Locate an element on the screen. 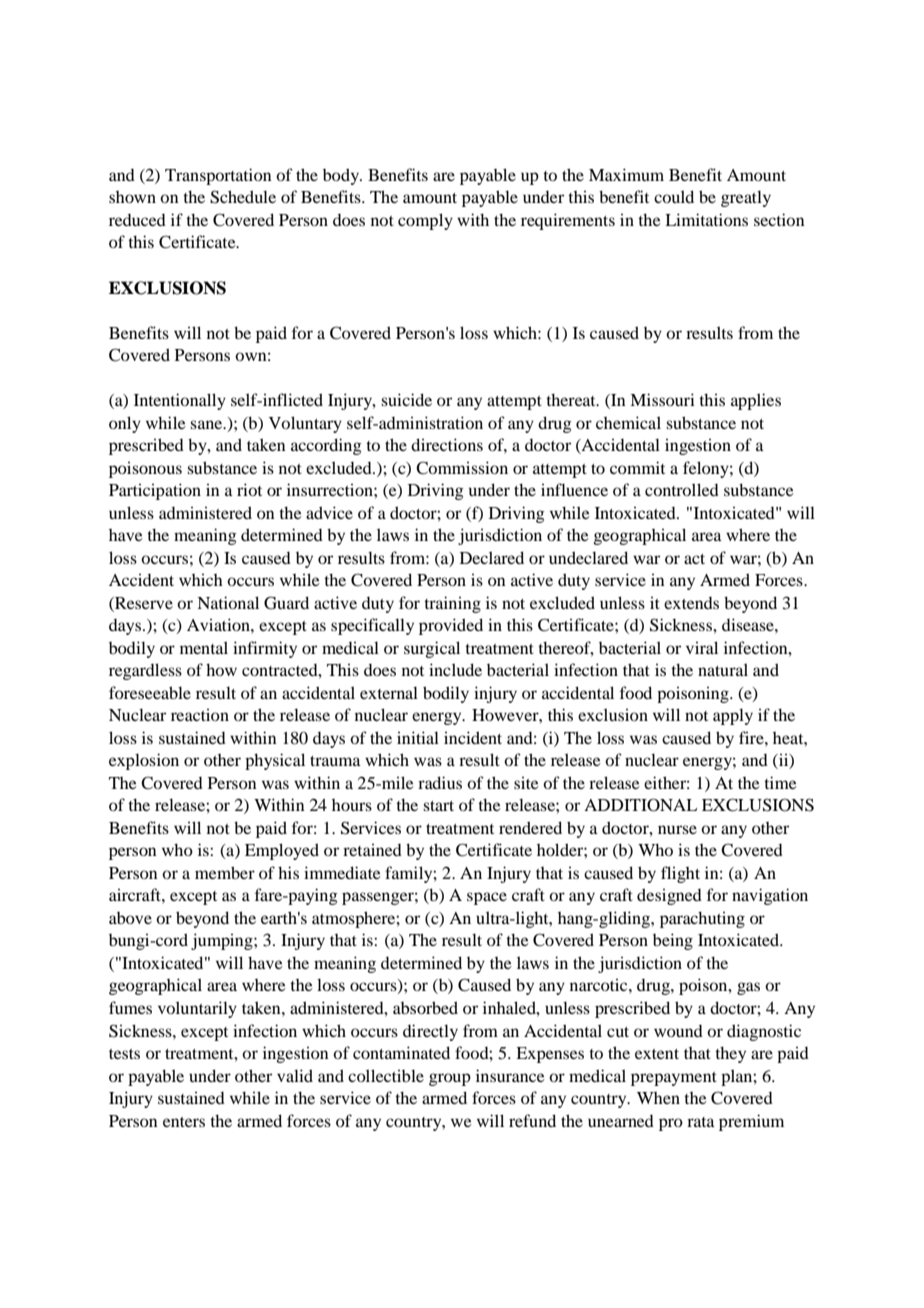 The image size is (924, 1308). Intentionally is located at coordinates (180, 401).
